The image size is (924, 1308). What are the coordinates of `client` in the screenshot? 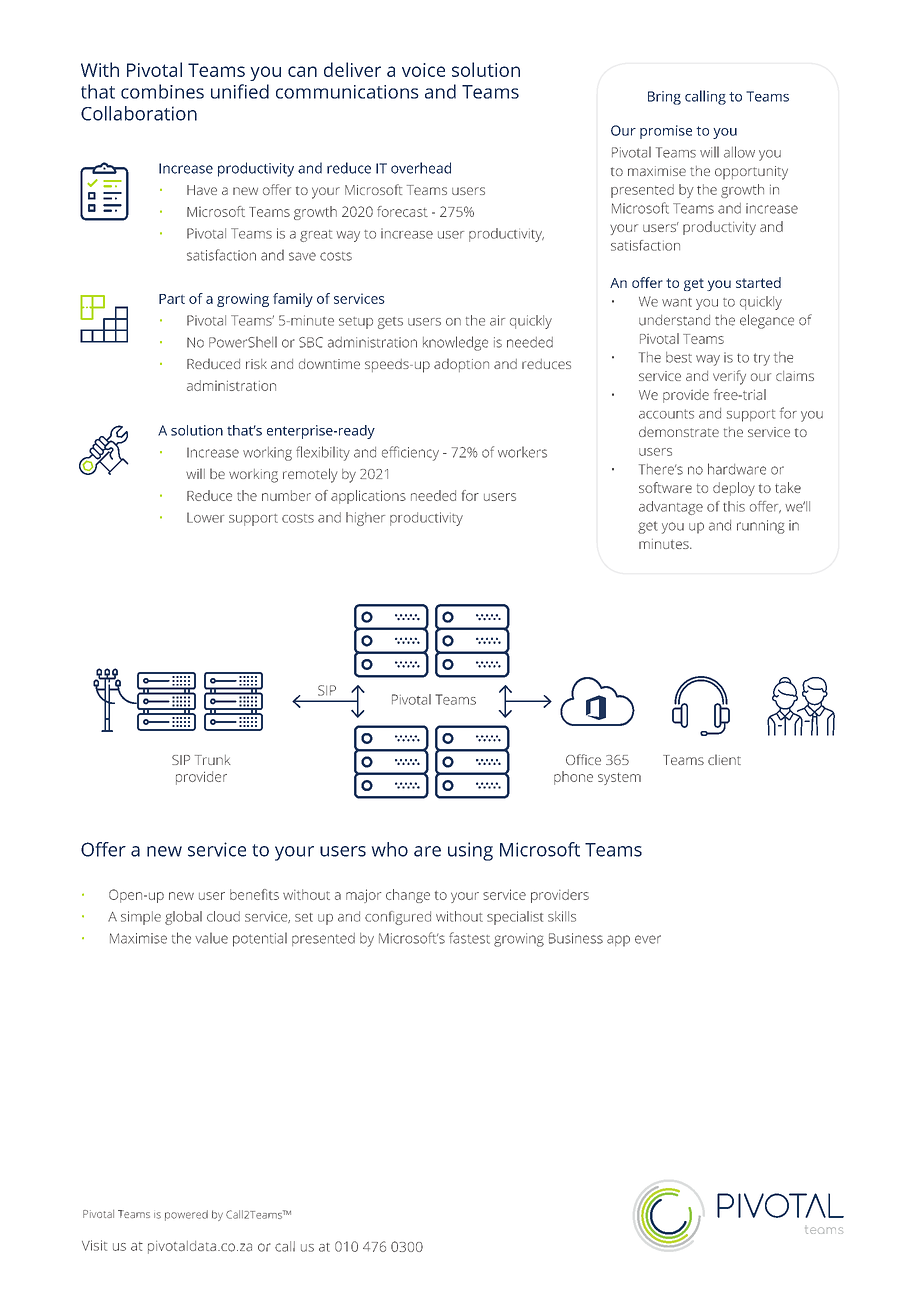 It's located at (724, 759).
